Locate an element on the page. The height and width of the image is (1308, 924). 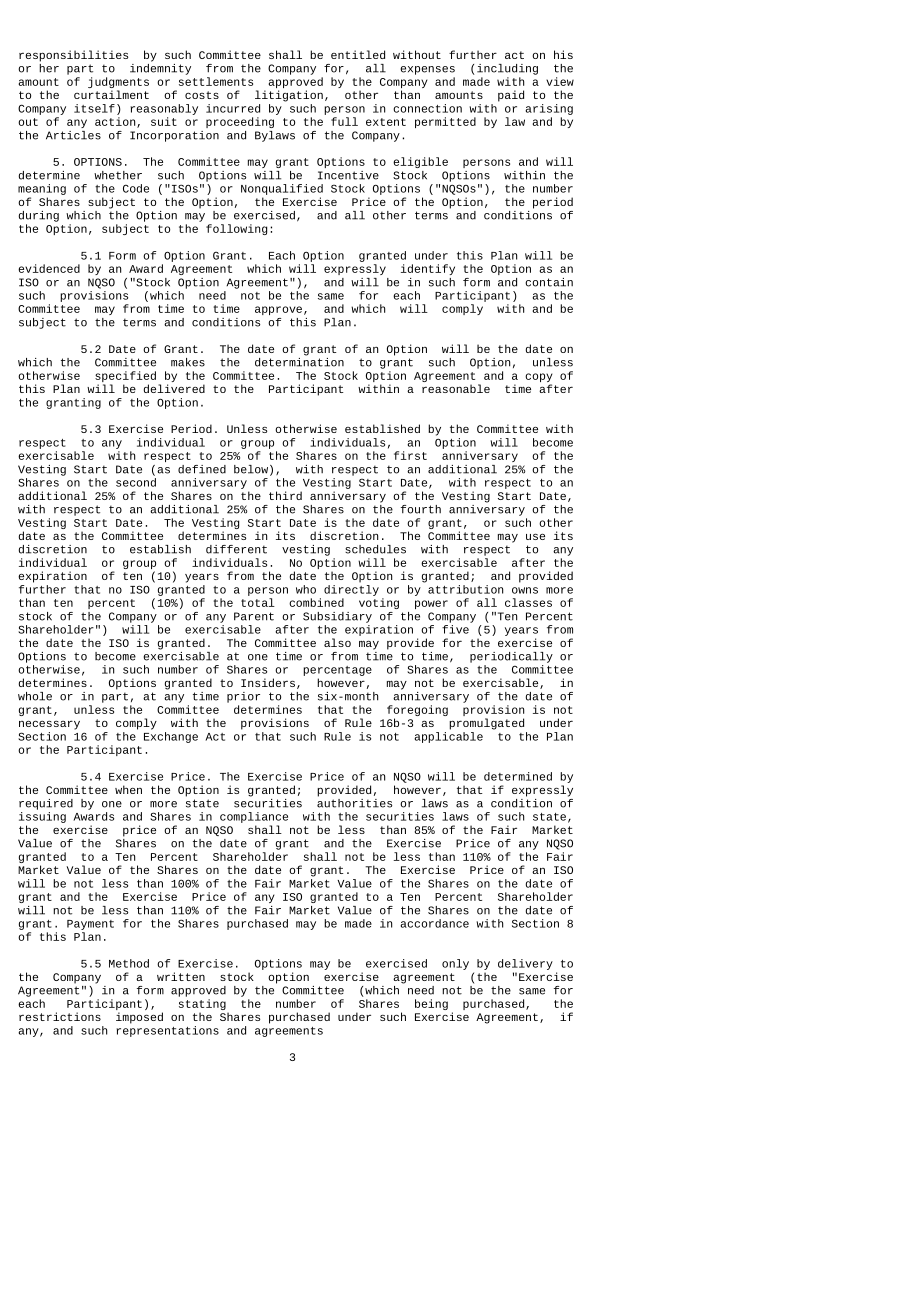
litigation is located at coordinates (289, 96).
